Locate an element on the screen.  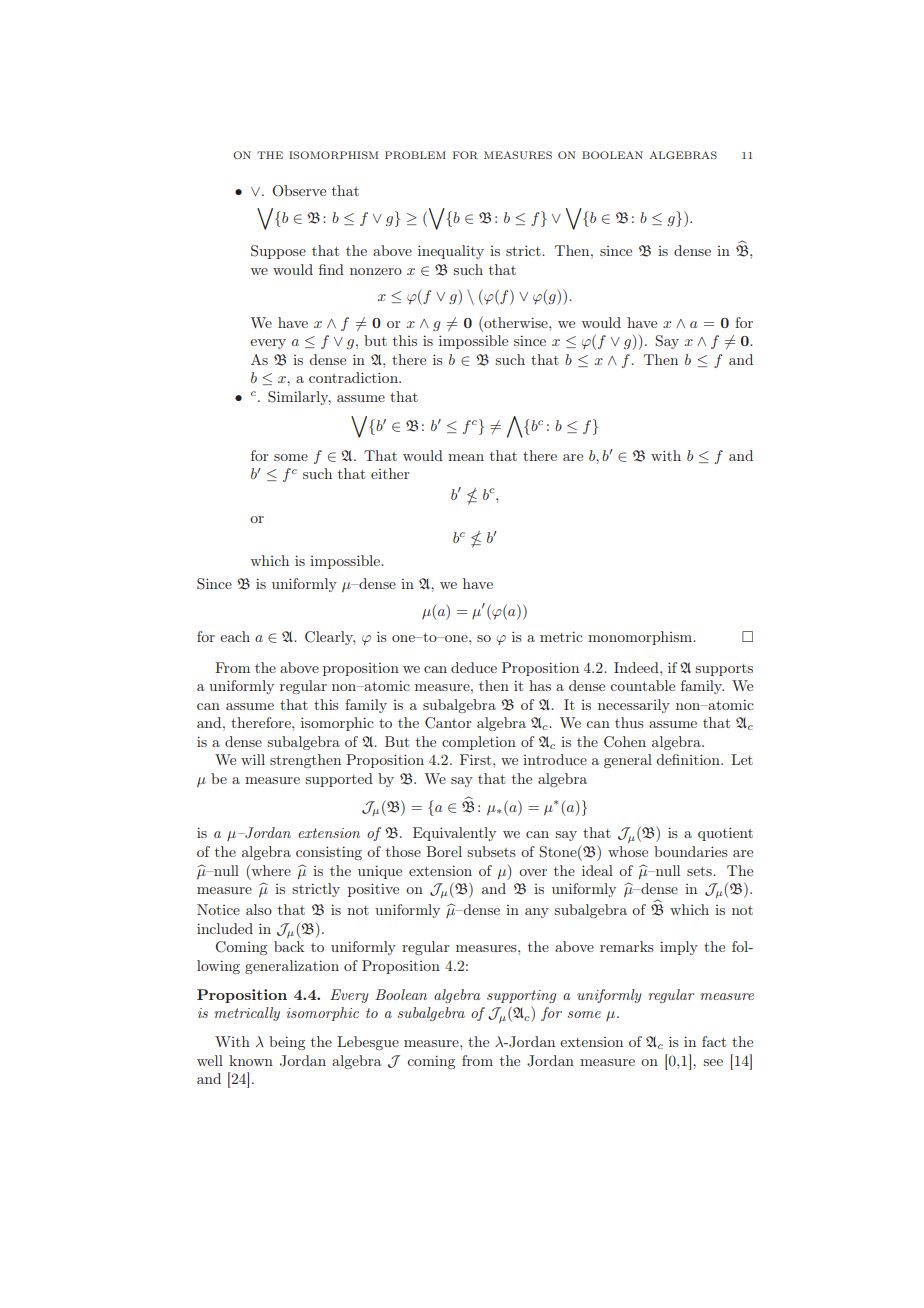
each is located at coordinates (235, 636).
